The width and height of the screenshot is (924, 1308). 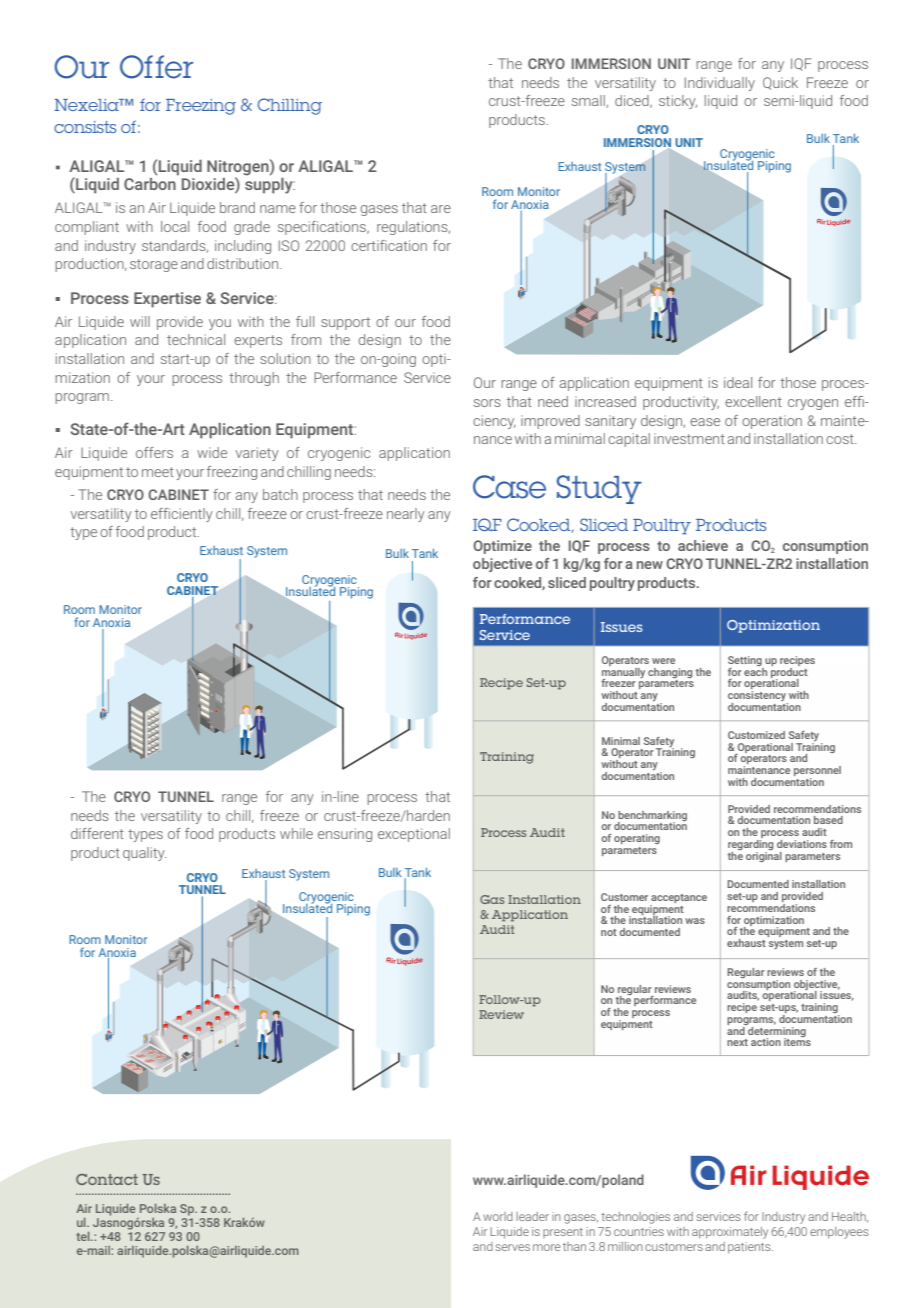 I want to click on Contact, so click(x=107, y=1179).
